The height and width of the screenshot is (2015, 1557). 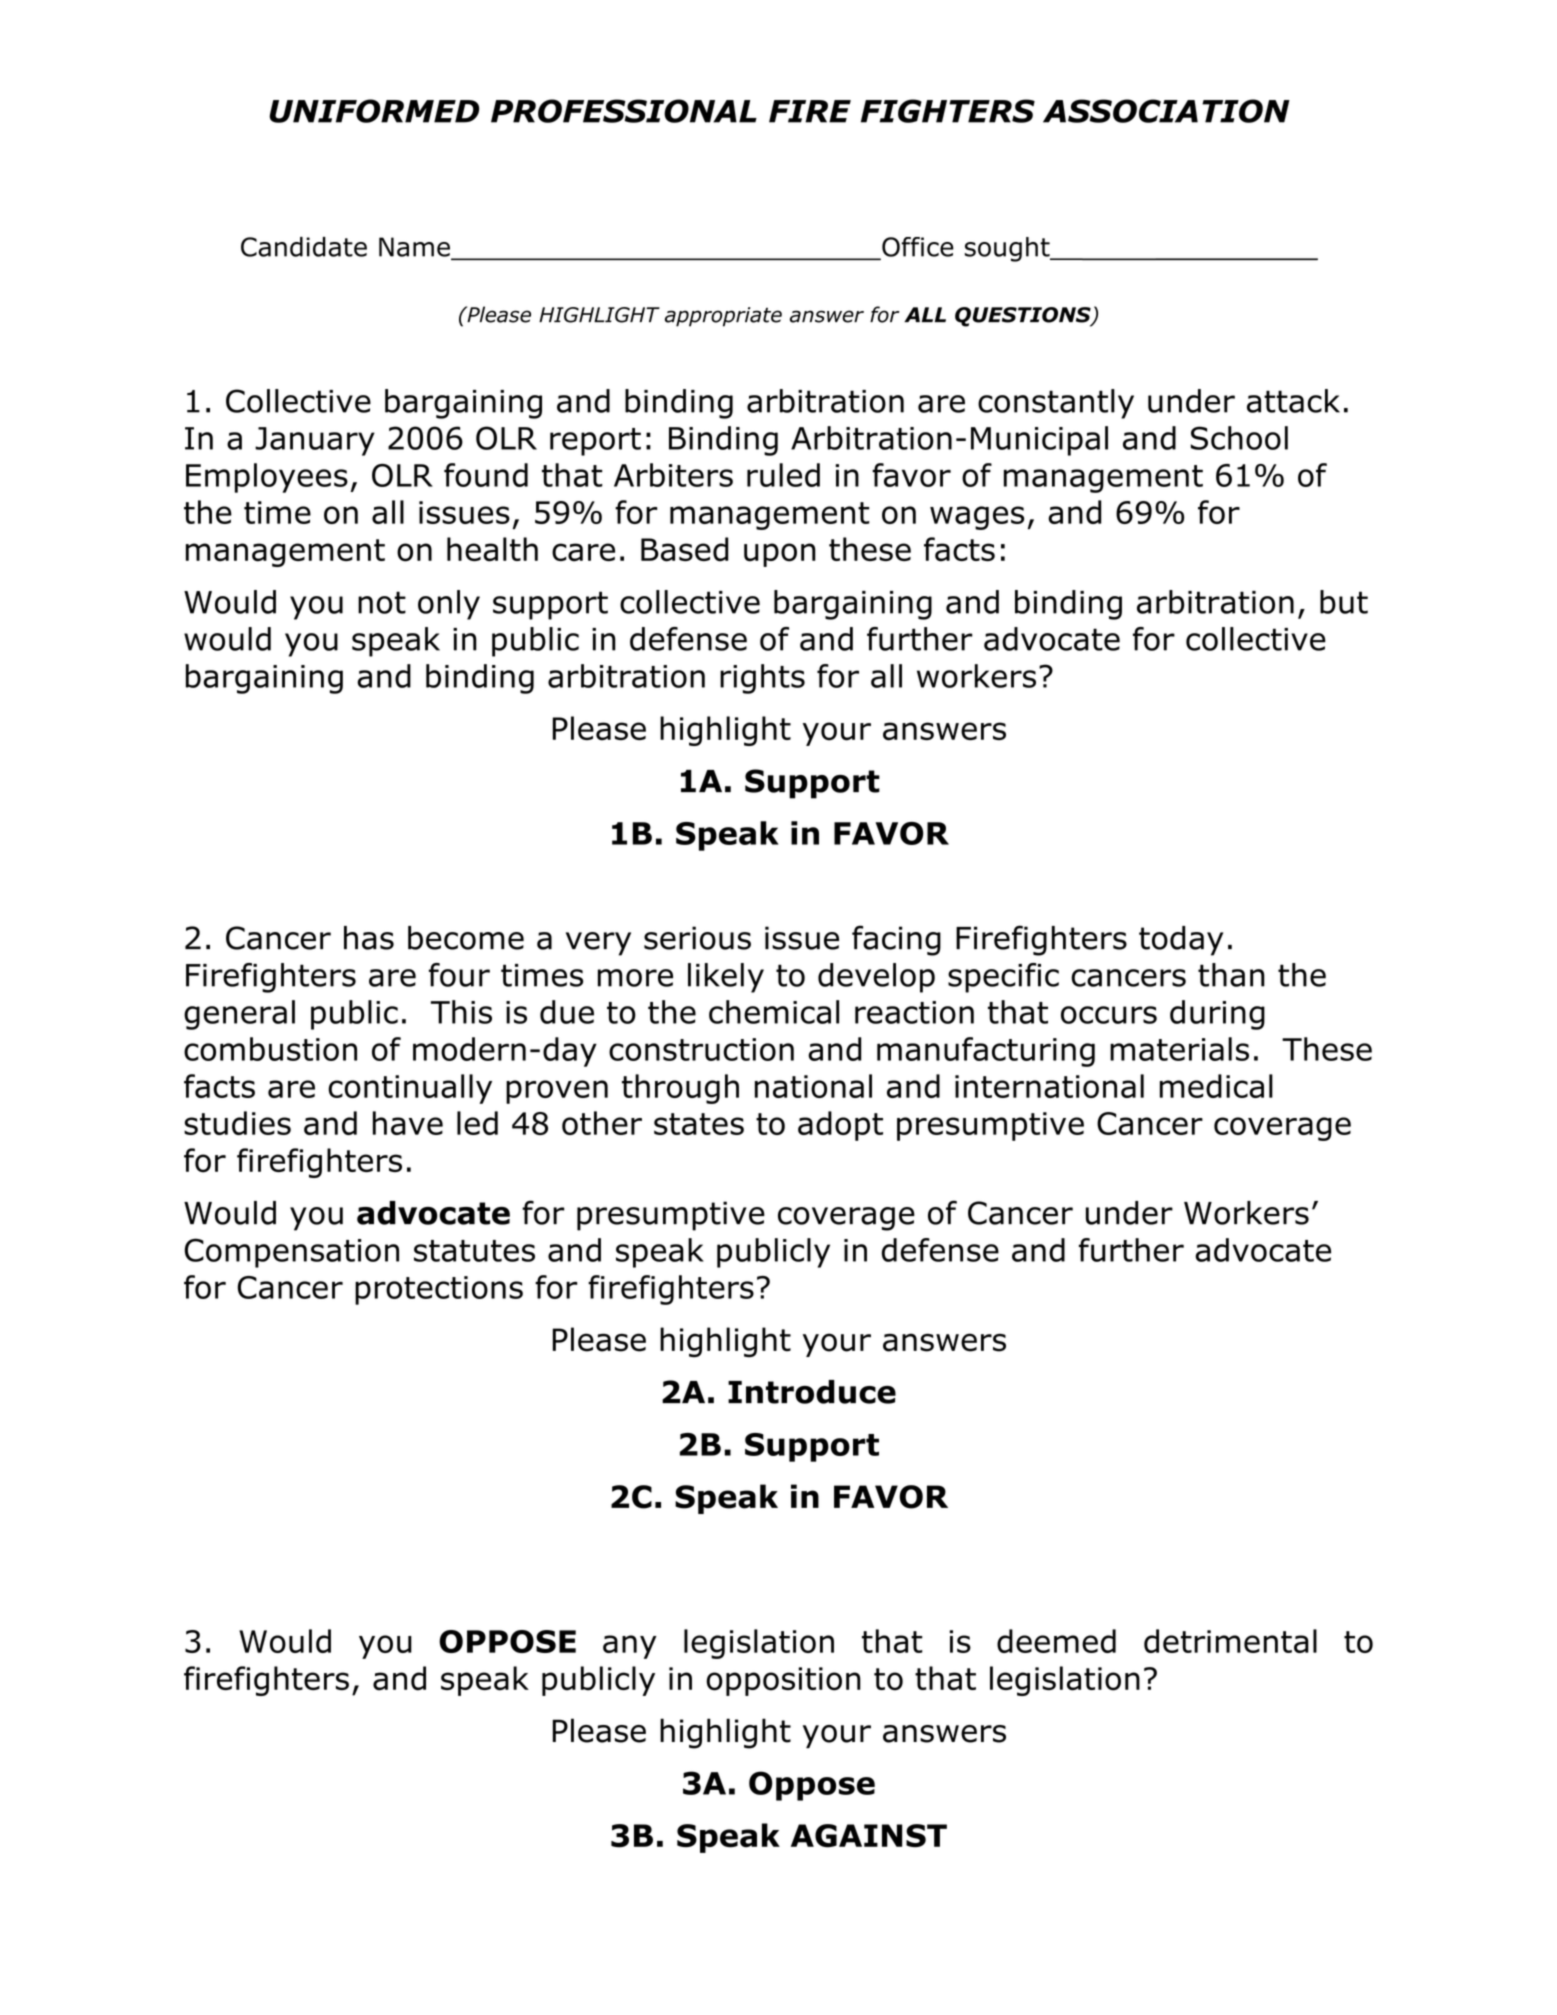 I want to click on Office, so click(x=917, y=248).
